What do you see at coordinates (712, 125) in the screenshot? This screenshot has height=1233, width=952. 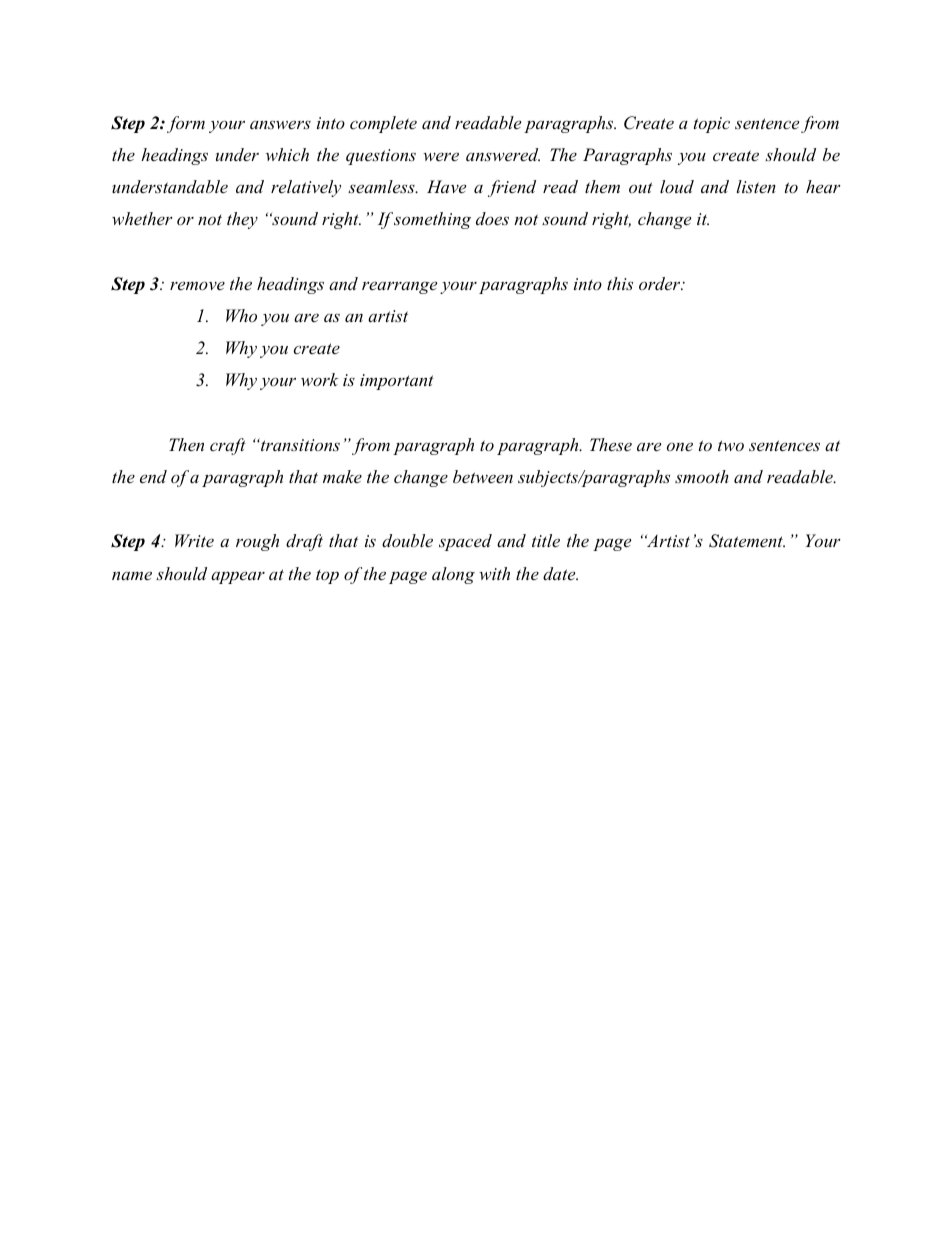 I see `topic` at bounding box center [712, 125].
